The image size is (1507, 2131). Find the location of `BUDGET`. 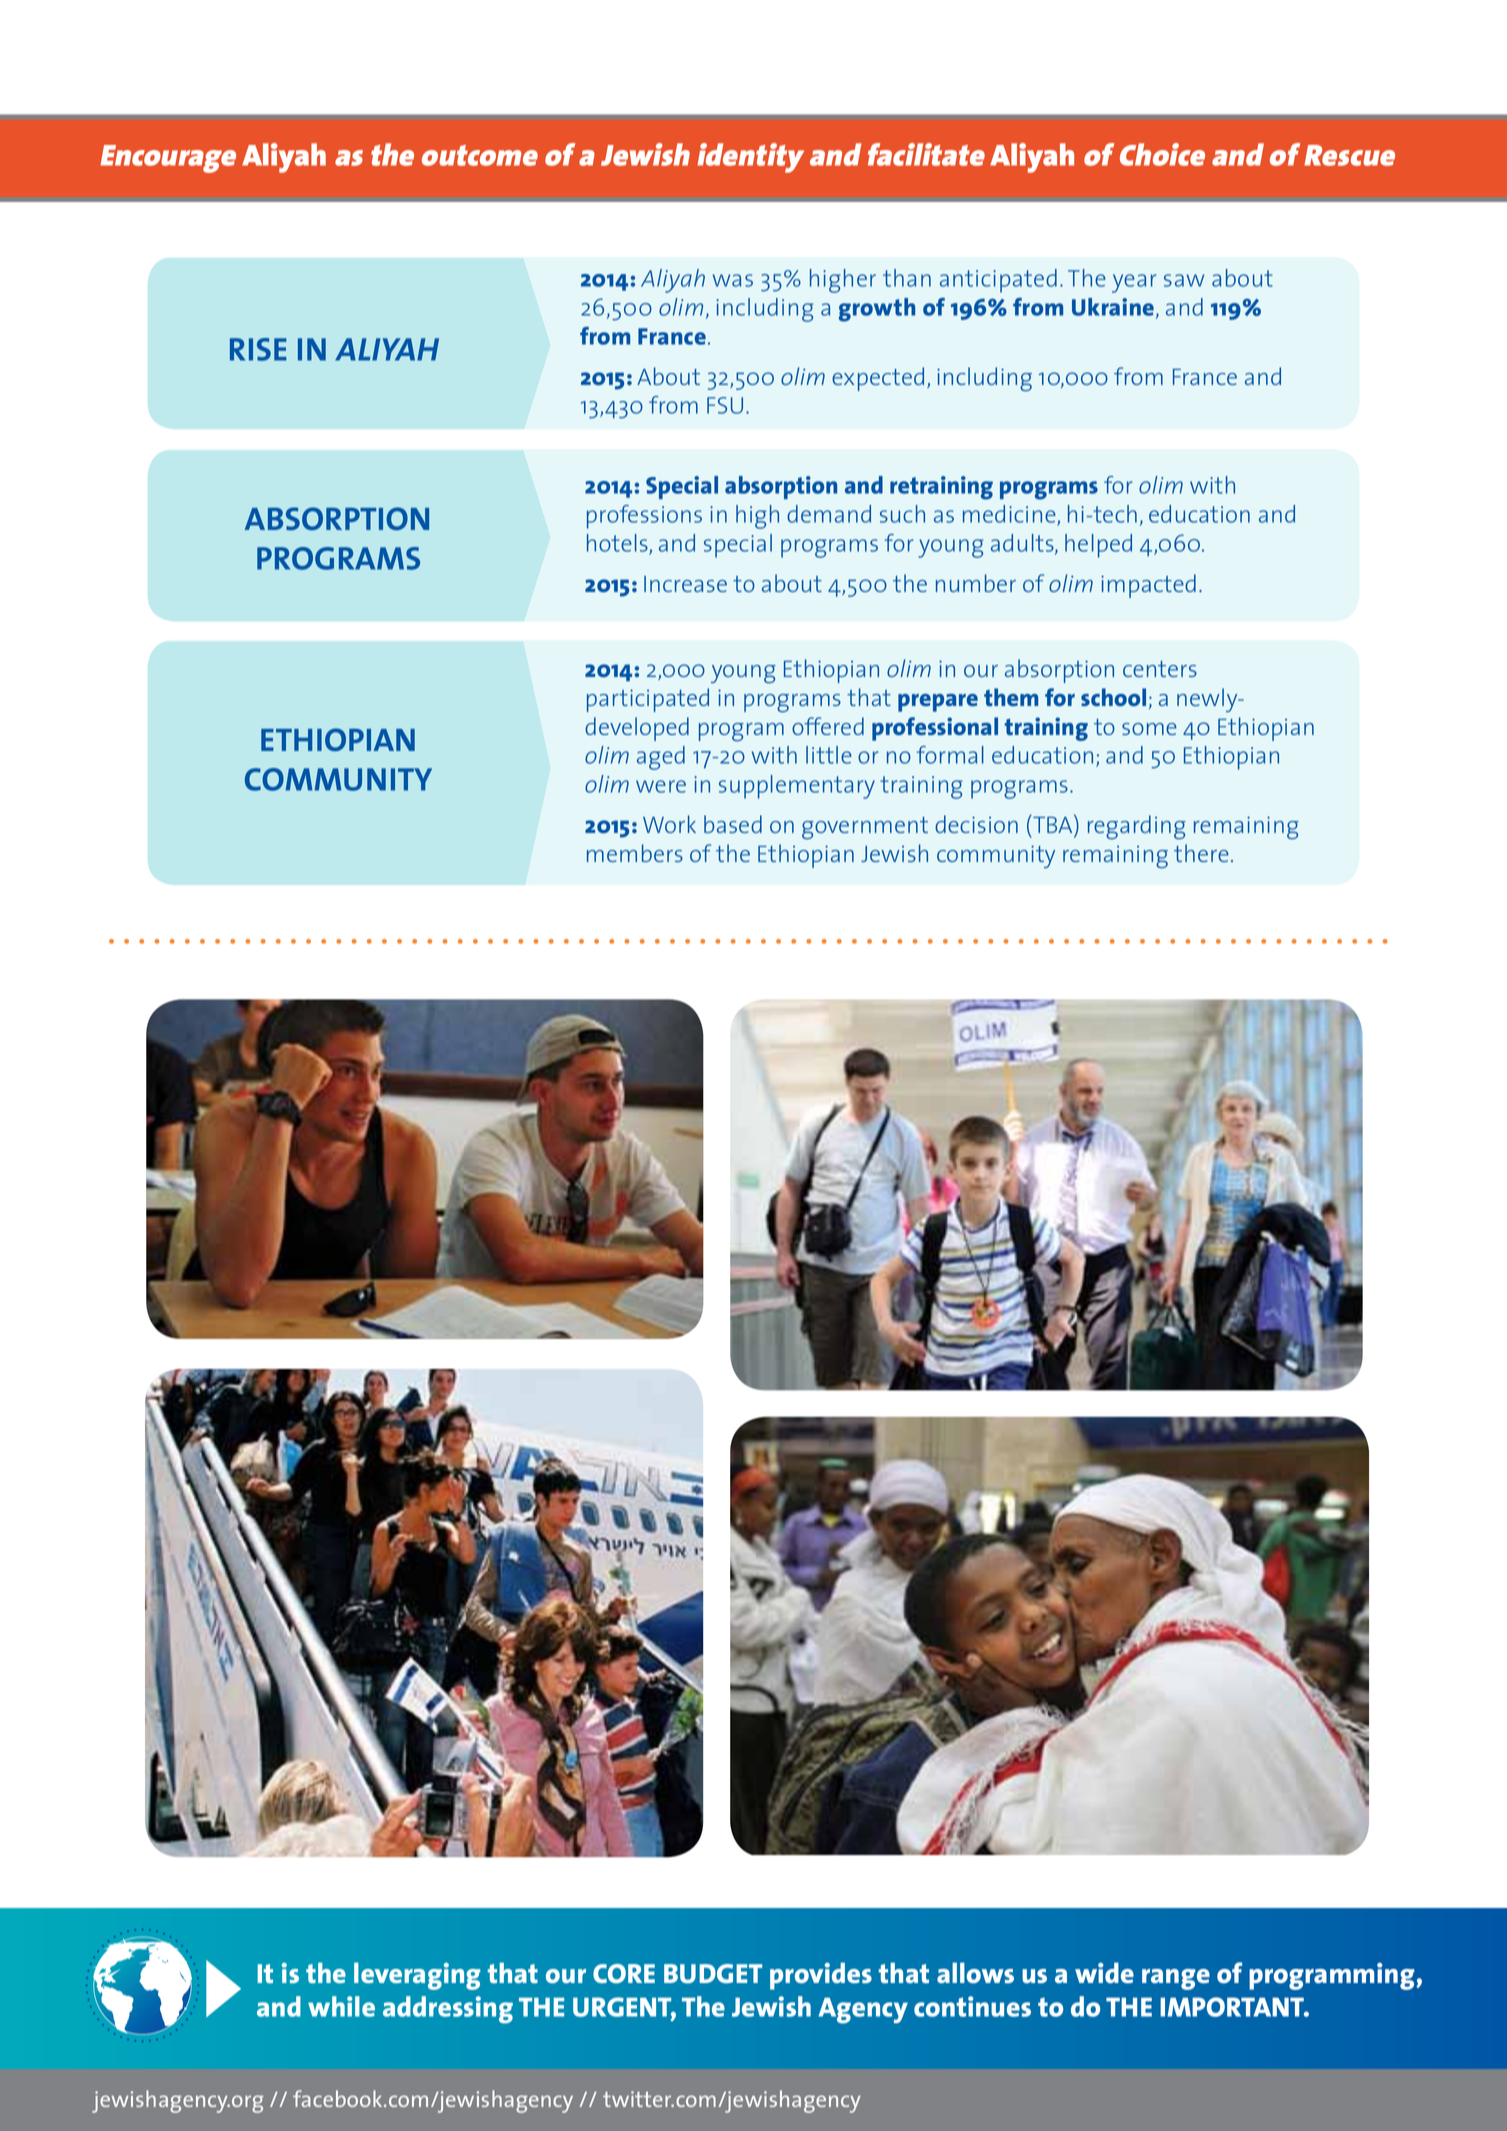

BUDGET is located at coordinates (713, 1974).
